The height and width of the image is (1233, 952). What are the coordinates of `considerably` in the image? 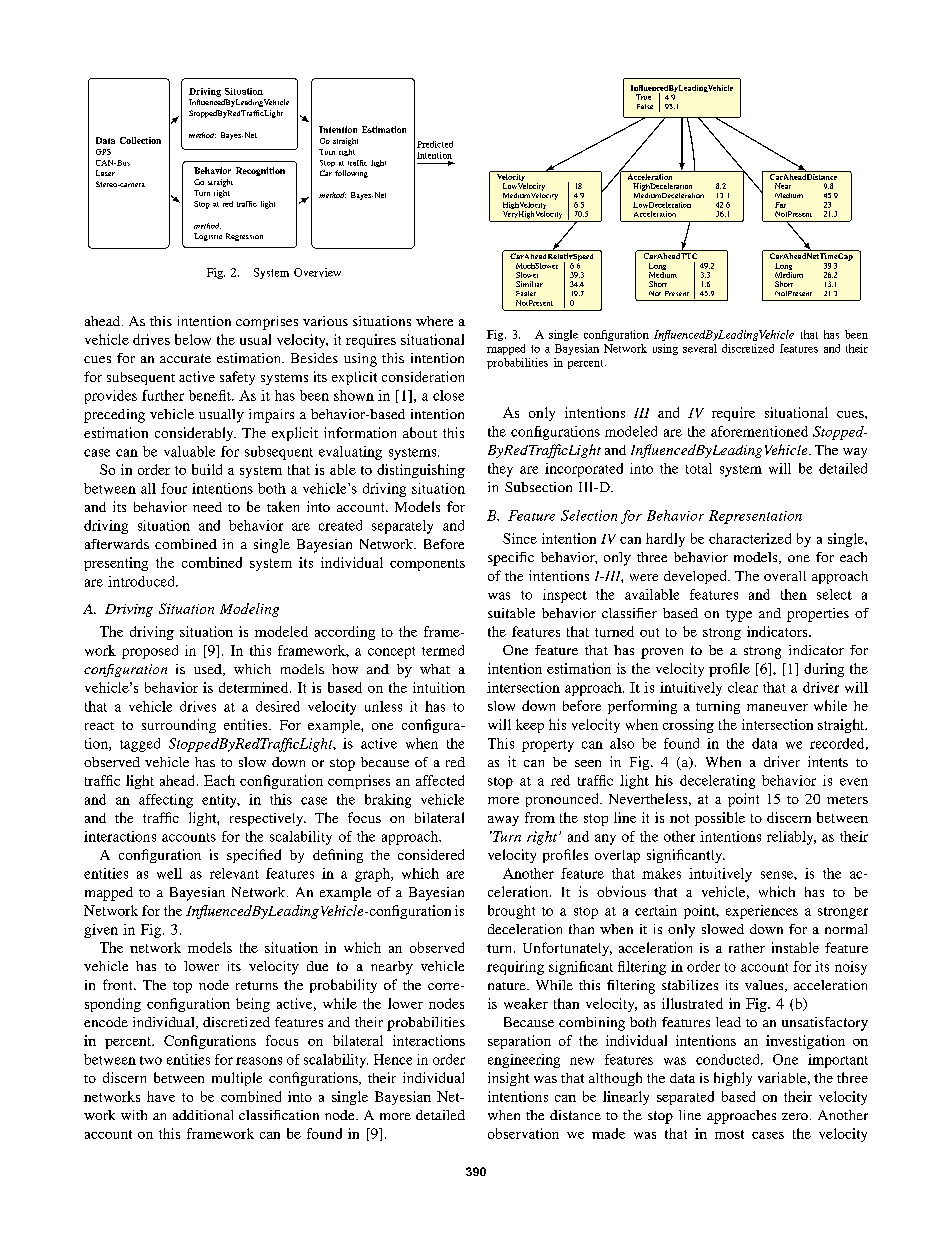 It's located at (195, 434).
